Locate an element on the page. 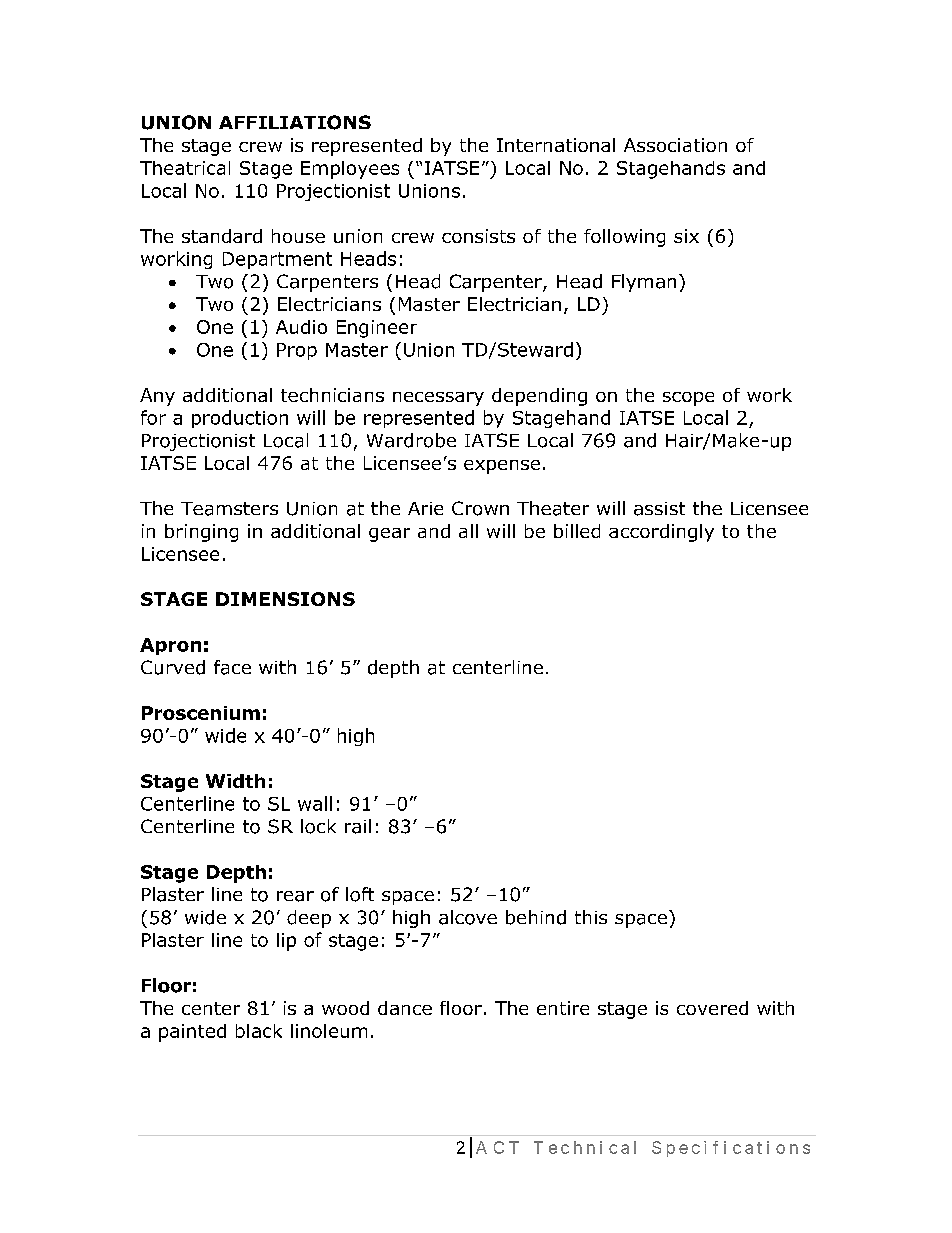 This page has height=1233, width=952. Association is located at coordinates (675, 145).
